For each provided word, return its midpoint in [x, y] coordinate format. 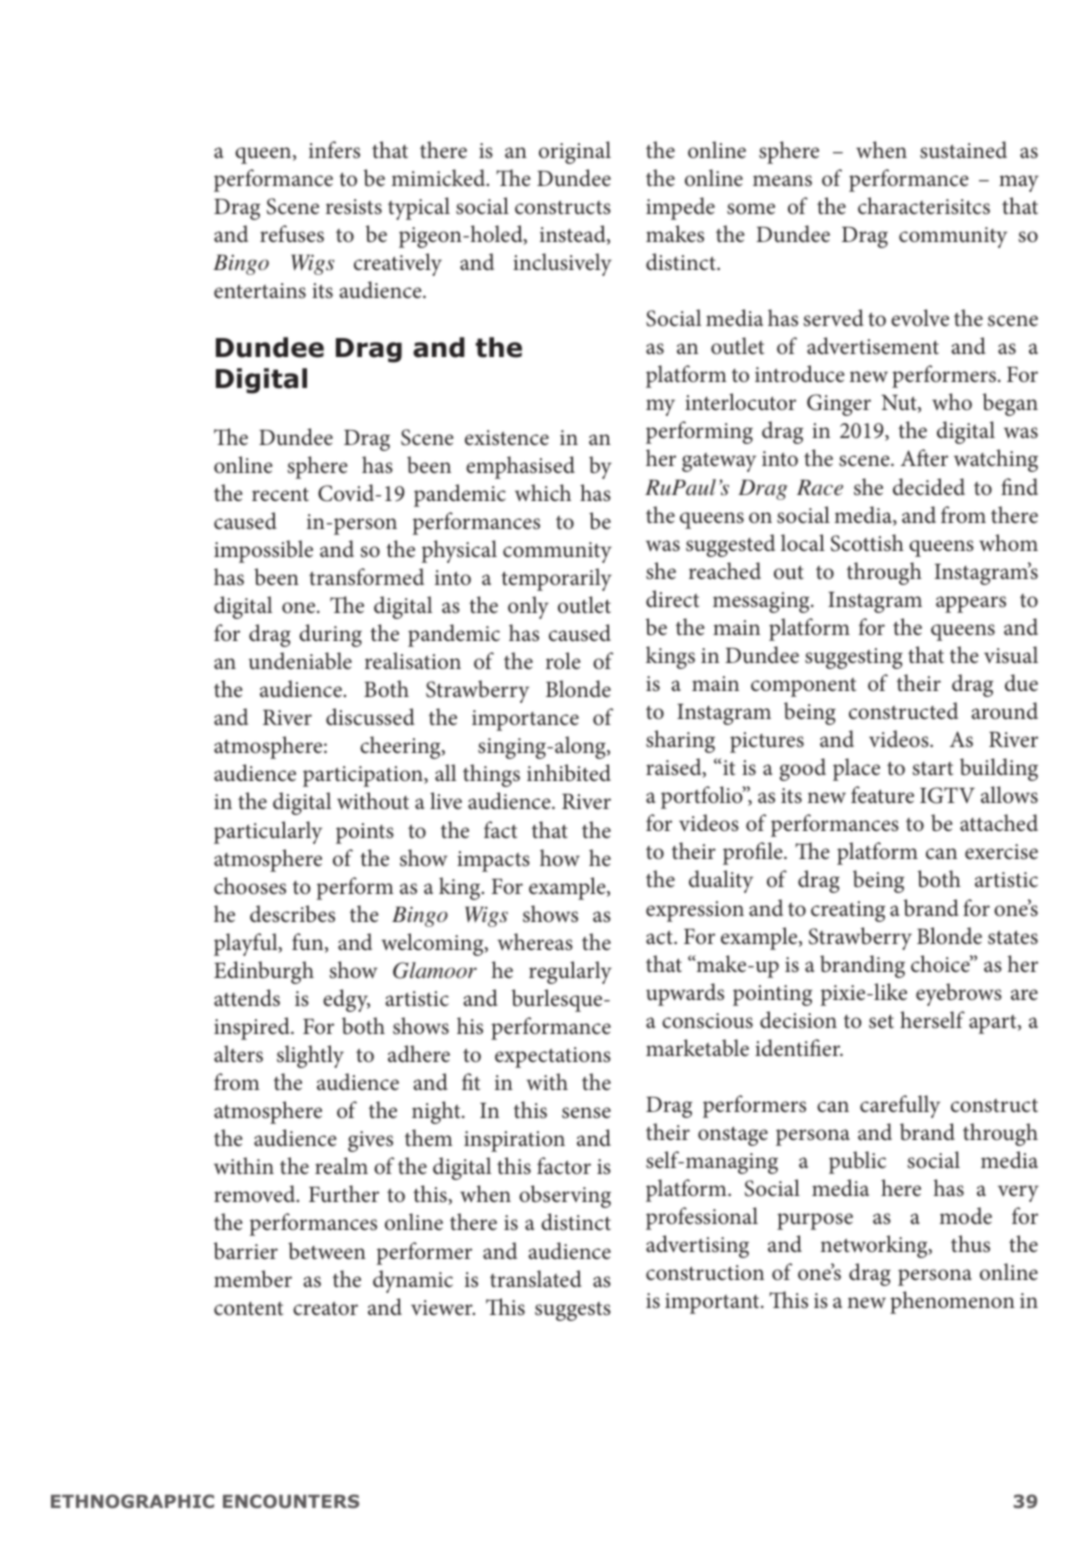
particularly [268, 832]
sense [586, 1113]
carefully [900, 1106]
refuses [292, 234]
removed [256, 1194]
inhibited [569, 773]
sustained [963, 150]
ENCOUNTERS [291, 1501]
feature [882, 795]
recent [280, 494]
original [575, 152]
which [543, 492]
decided [929, 487]
